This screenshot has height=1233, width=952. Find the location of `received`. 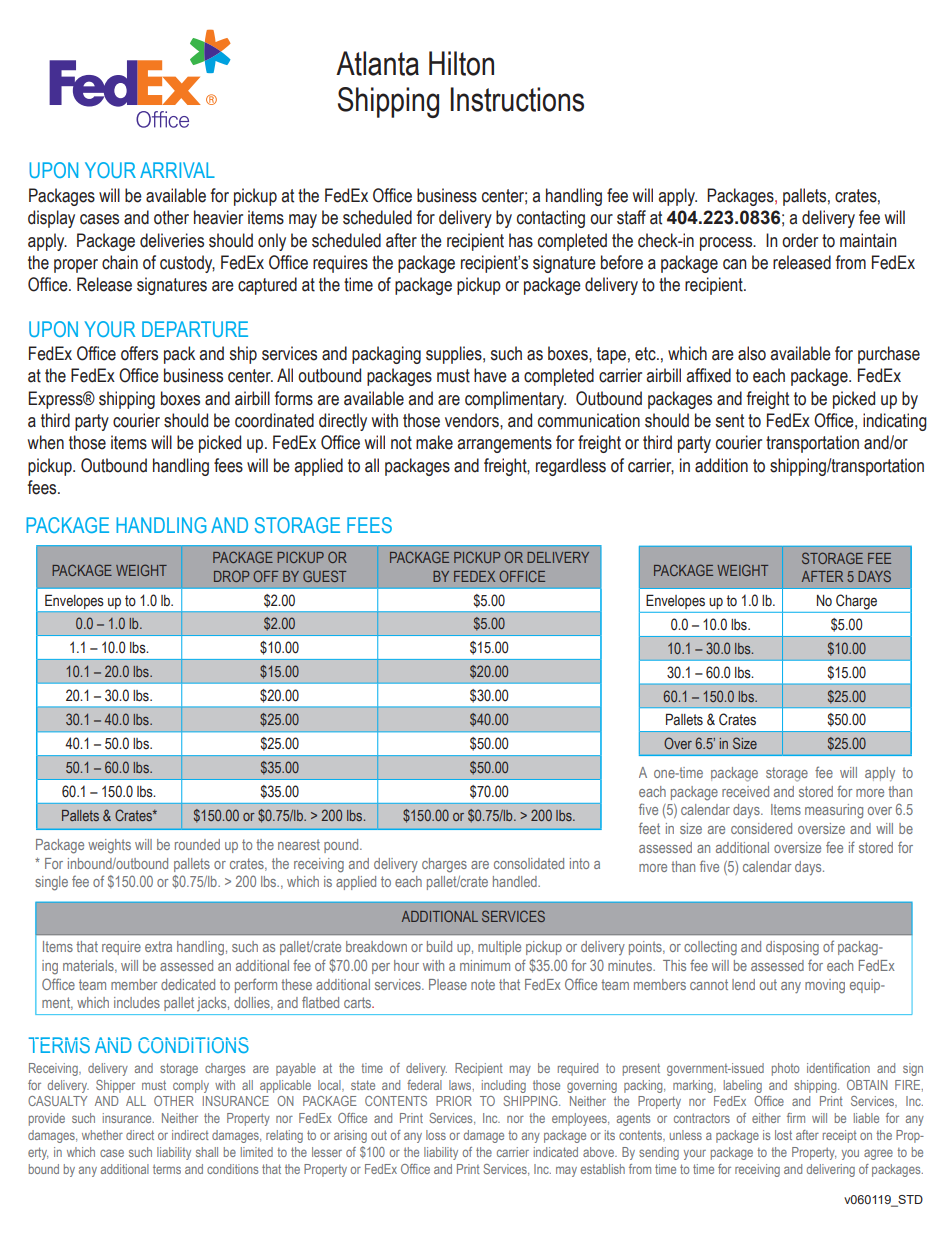

received is located at coordinates (745, 791).
